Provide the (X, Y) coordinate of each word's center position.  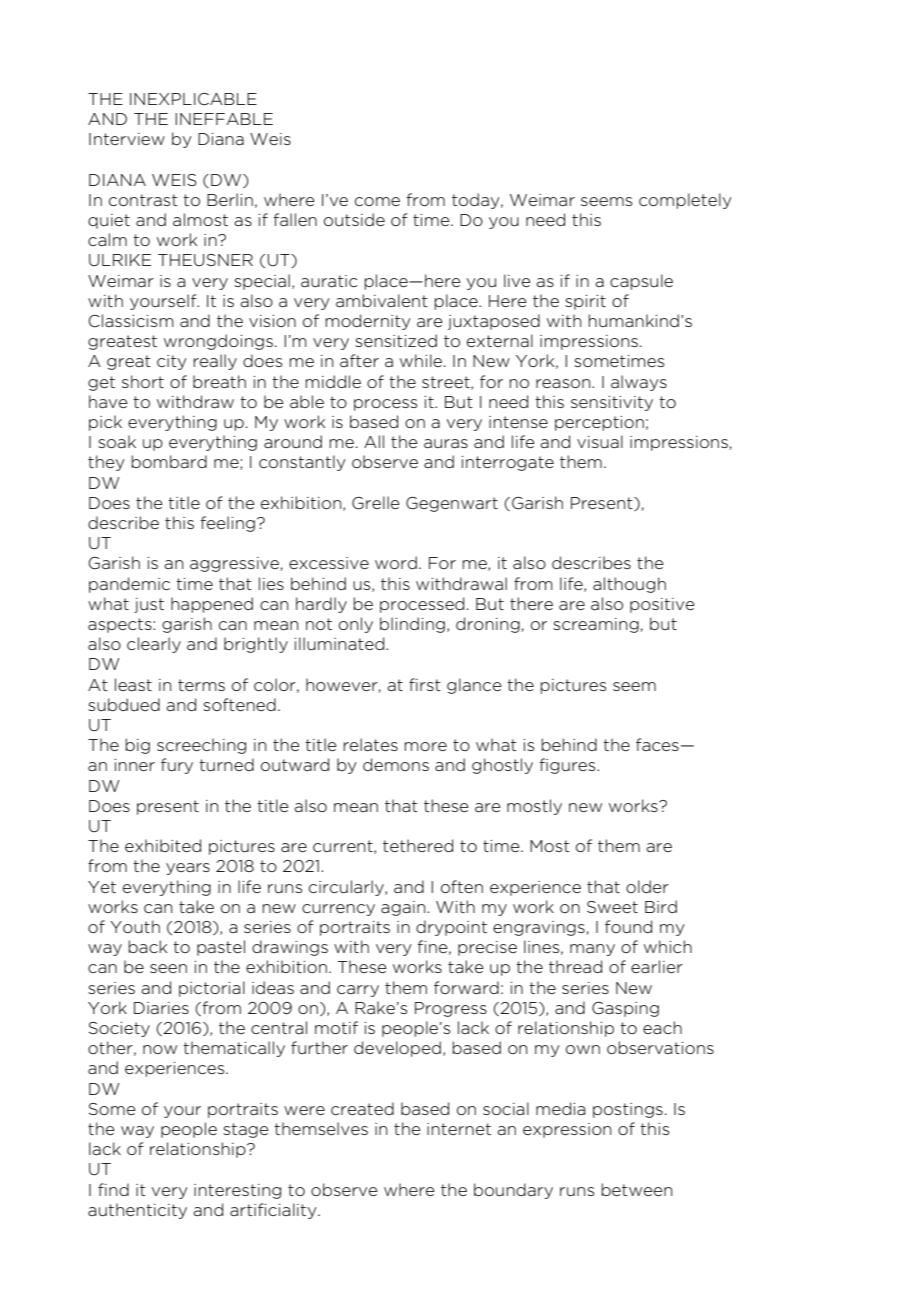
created (362, 1108)
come (377, 201)
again (404, 908)
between (636, 1189)
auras (446, 443)
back (147, 946)
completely (685, 201)
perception (599, 423)
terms (201, 685)
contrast (143, 200)
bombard (169, 461)
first (425, 684)
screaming (597, 625)
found (628, 926)
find (113, 1189)
